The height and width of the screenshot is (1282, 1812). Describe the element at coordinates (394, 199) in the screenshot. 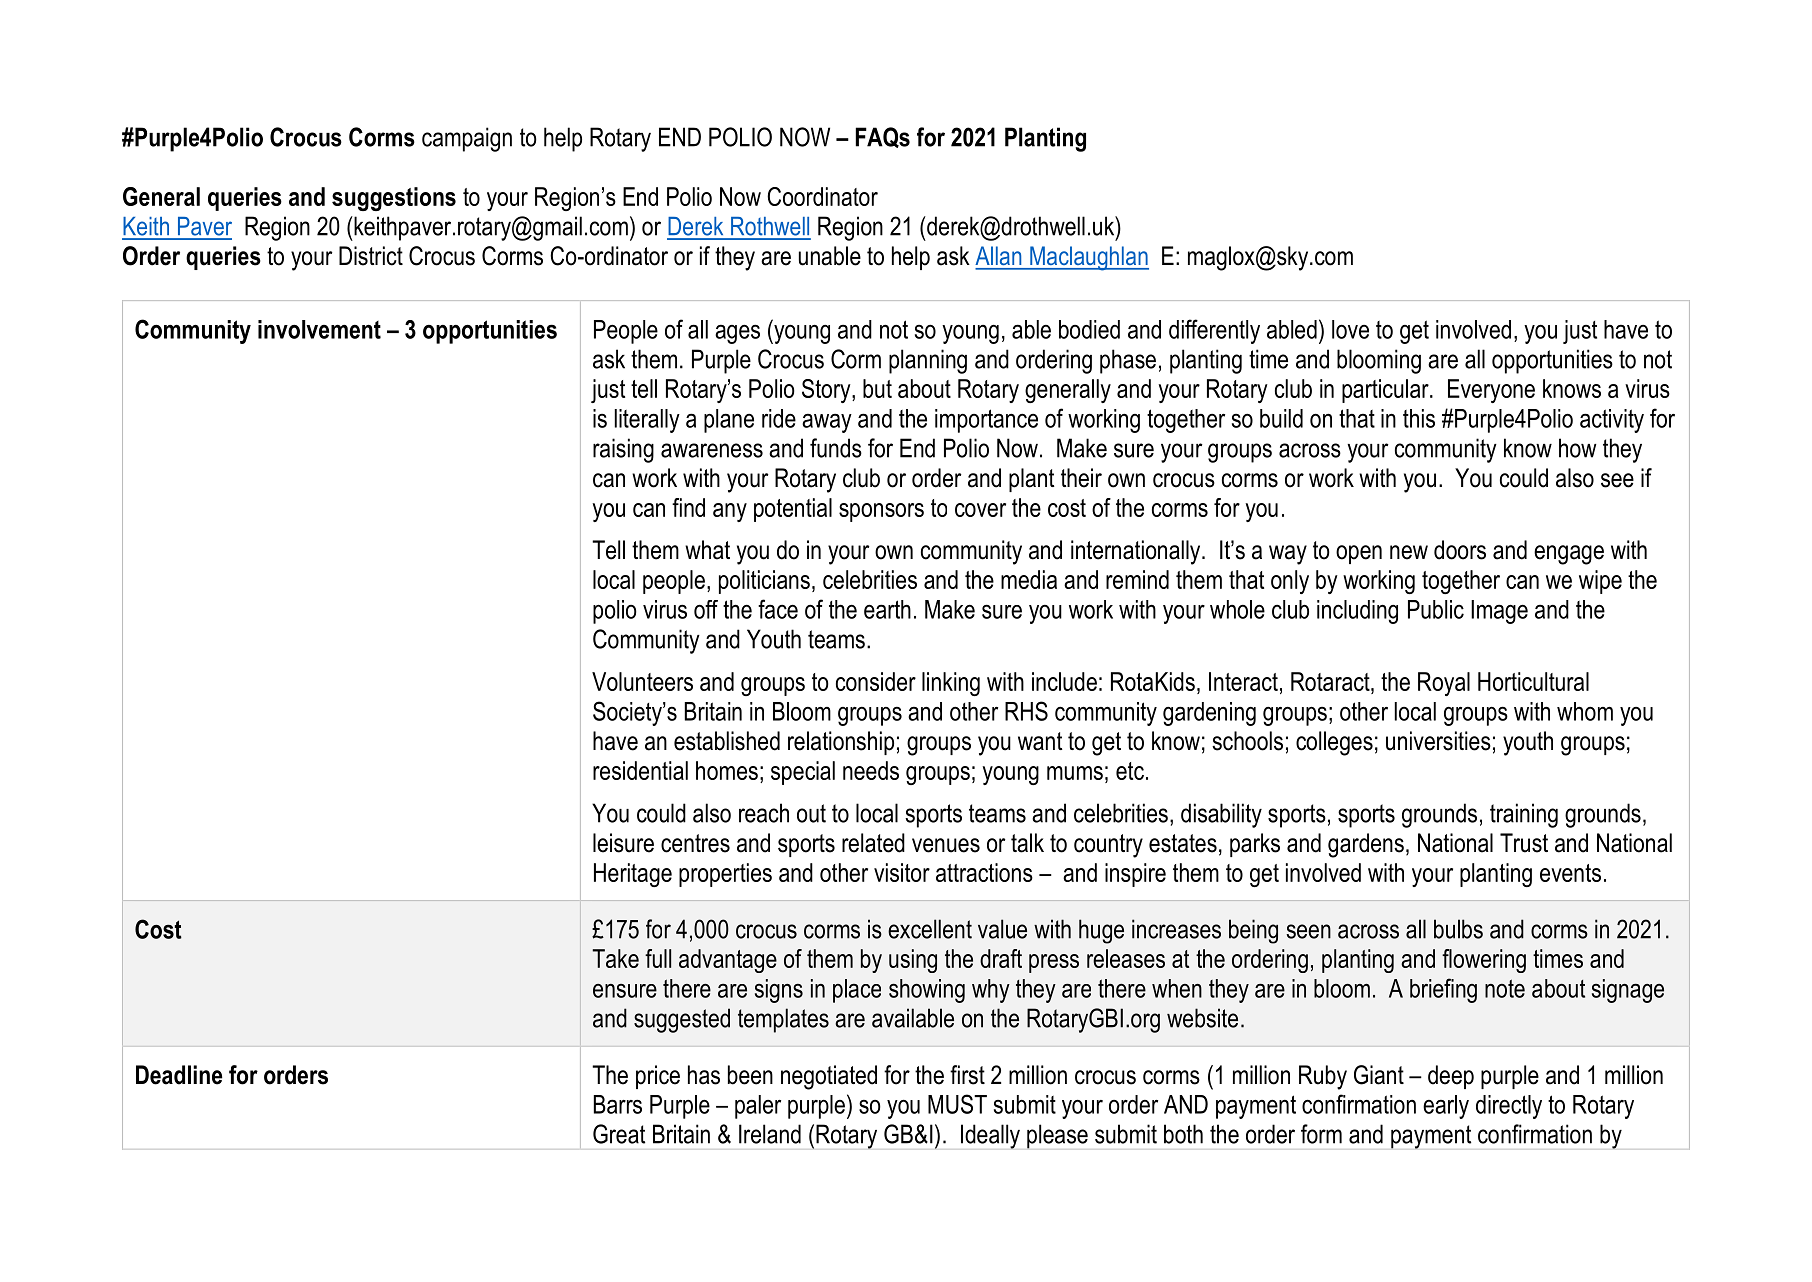

I see `suggestions` at that location.
